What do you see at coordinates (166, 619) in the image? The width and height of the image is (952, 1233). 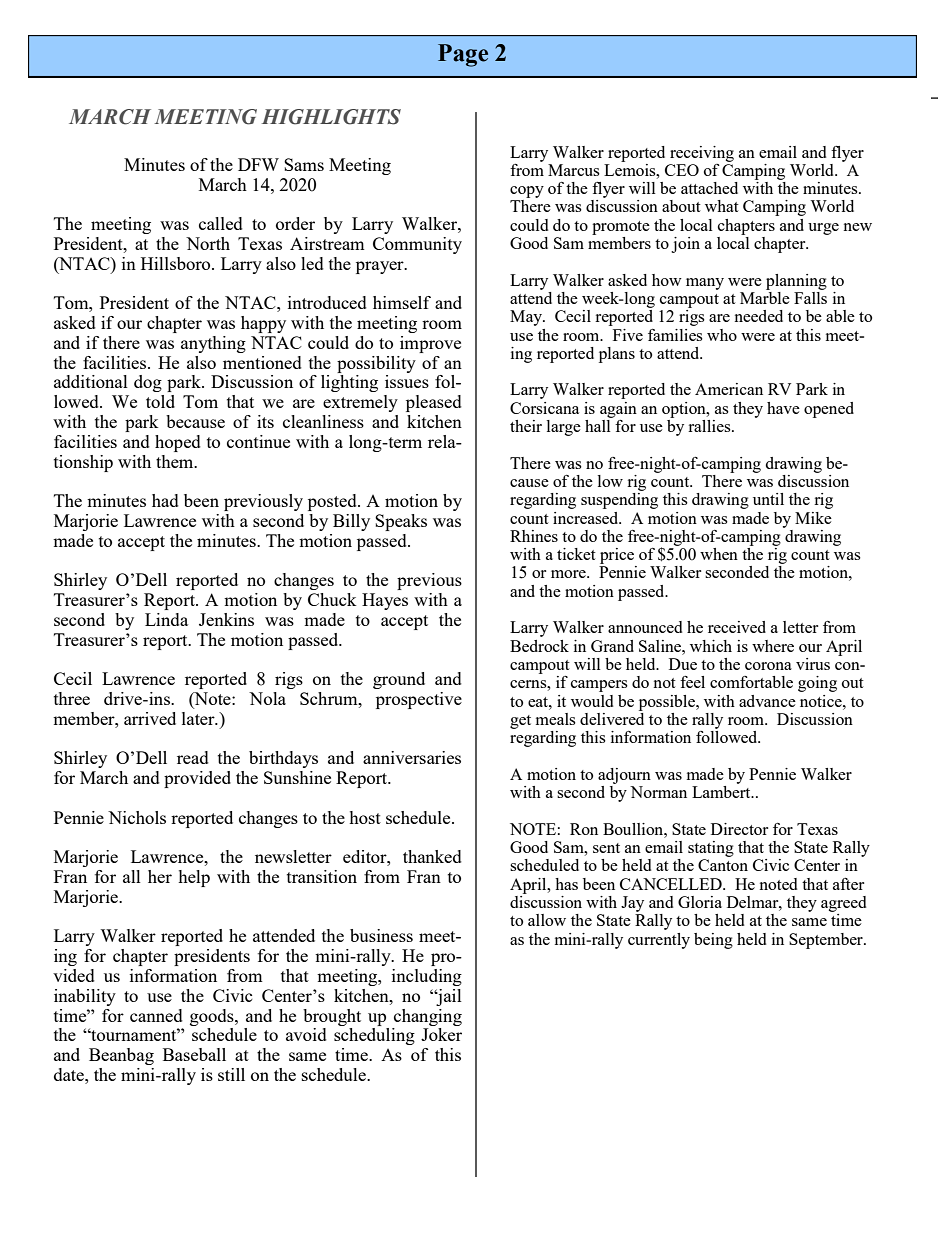 I see `Linda` at bounding box center [166, 619].
